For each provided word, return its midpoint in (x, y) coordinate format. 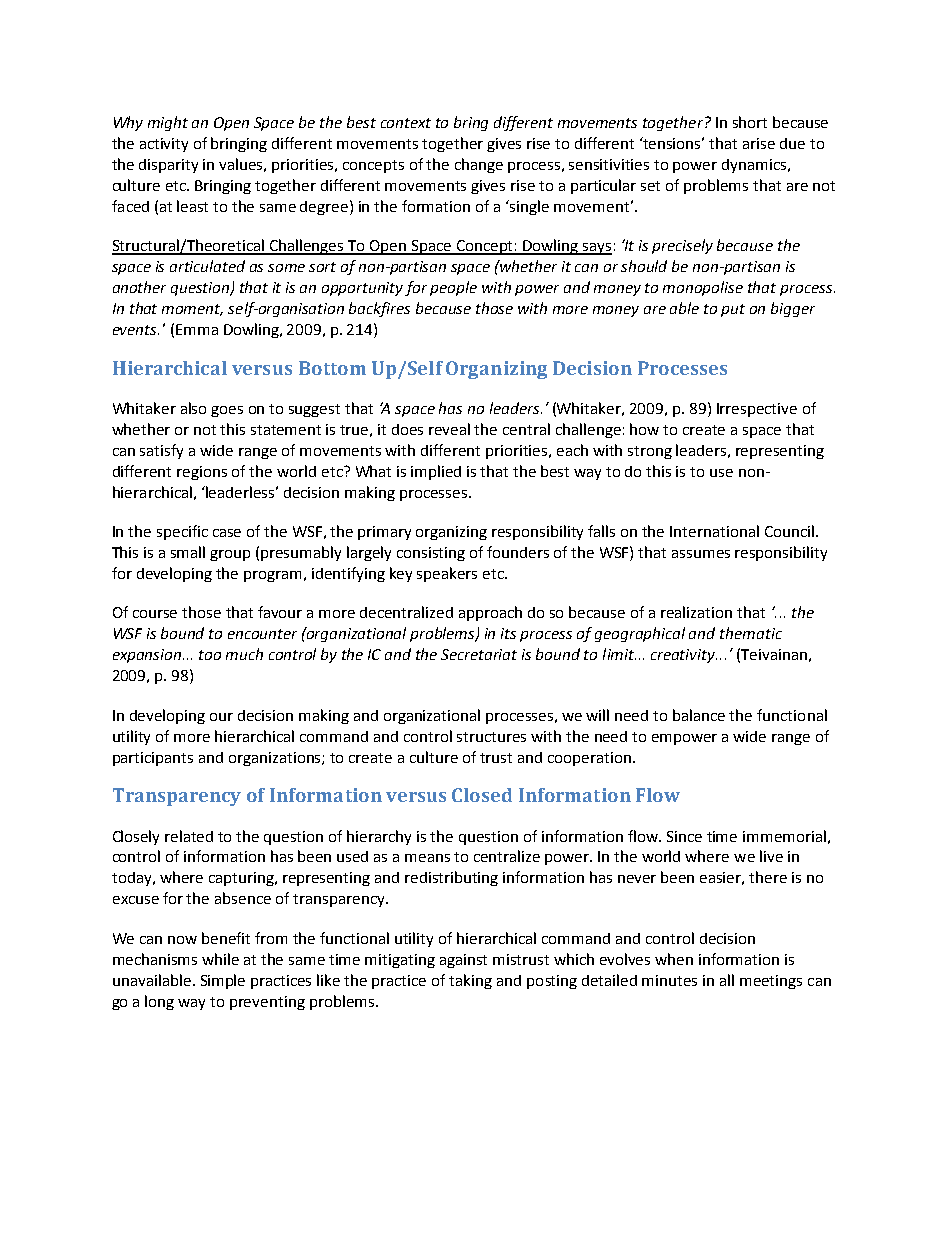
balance (699, 715)
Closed (482, 795)
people (453, 288)
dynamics (755, 166)
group (230, 555)
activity (164, 145)
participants (153, 759)
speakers (447, 574)
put (733, 310)
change (479, 165)
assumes (701, 554)
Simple (223, 981)
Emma (197, 329)
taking (470, 981)
